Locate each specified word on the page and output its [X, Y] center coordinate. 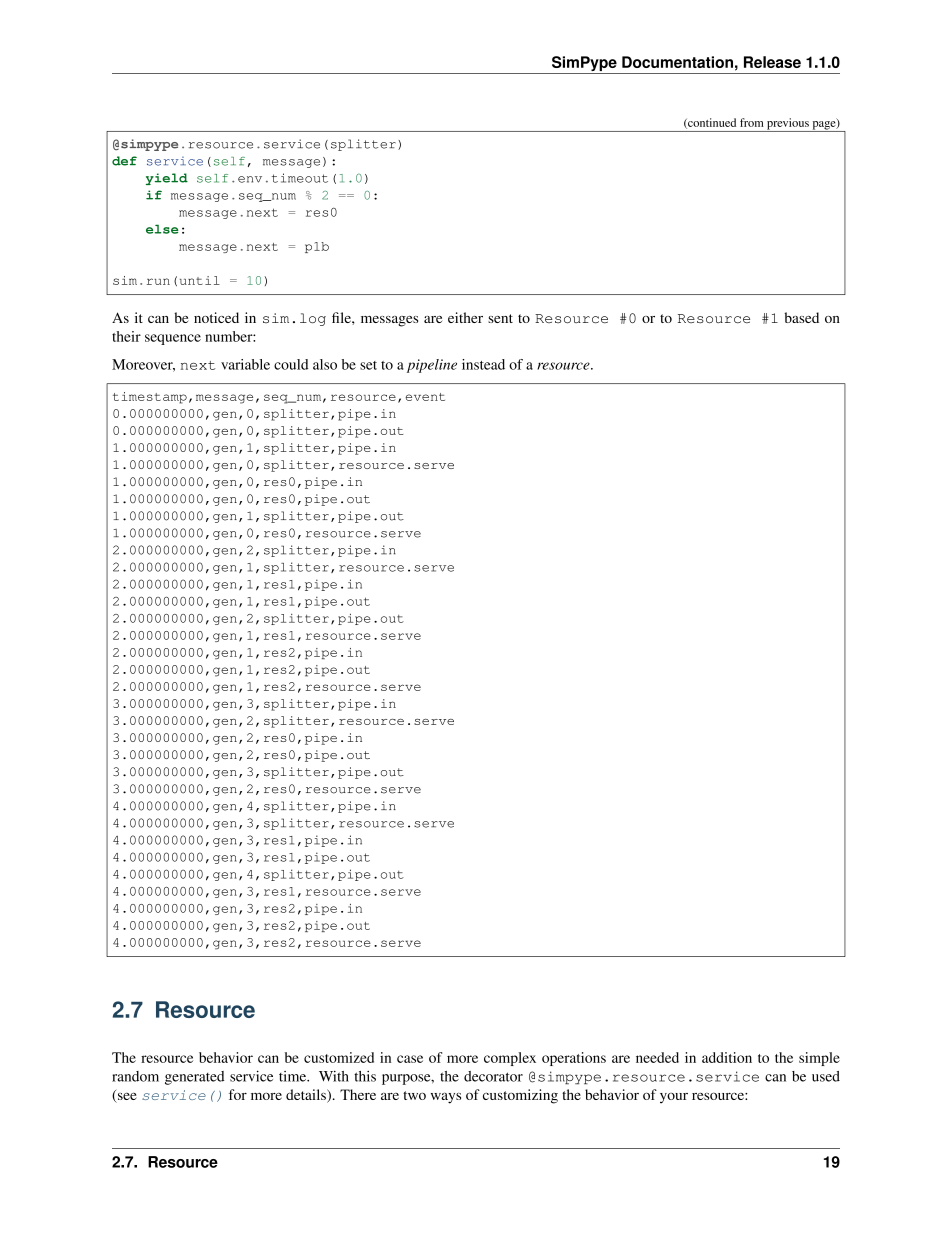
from [752, 122]
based [801, 317]
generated [194, 1078]
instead [483, 364]
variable [245, 364]
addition [727, 1057]
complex [510, 1059]
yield [167, 179]
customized [339, 1057]
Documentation [677, 62]
